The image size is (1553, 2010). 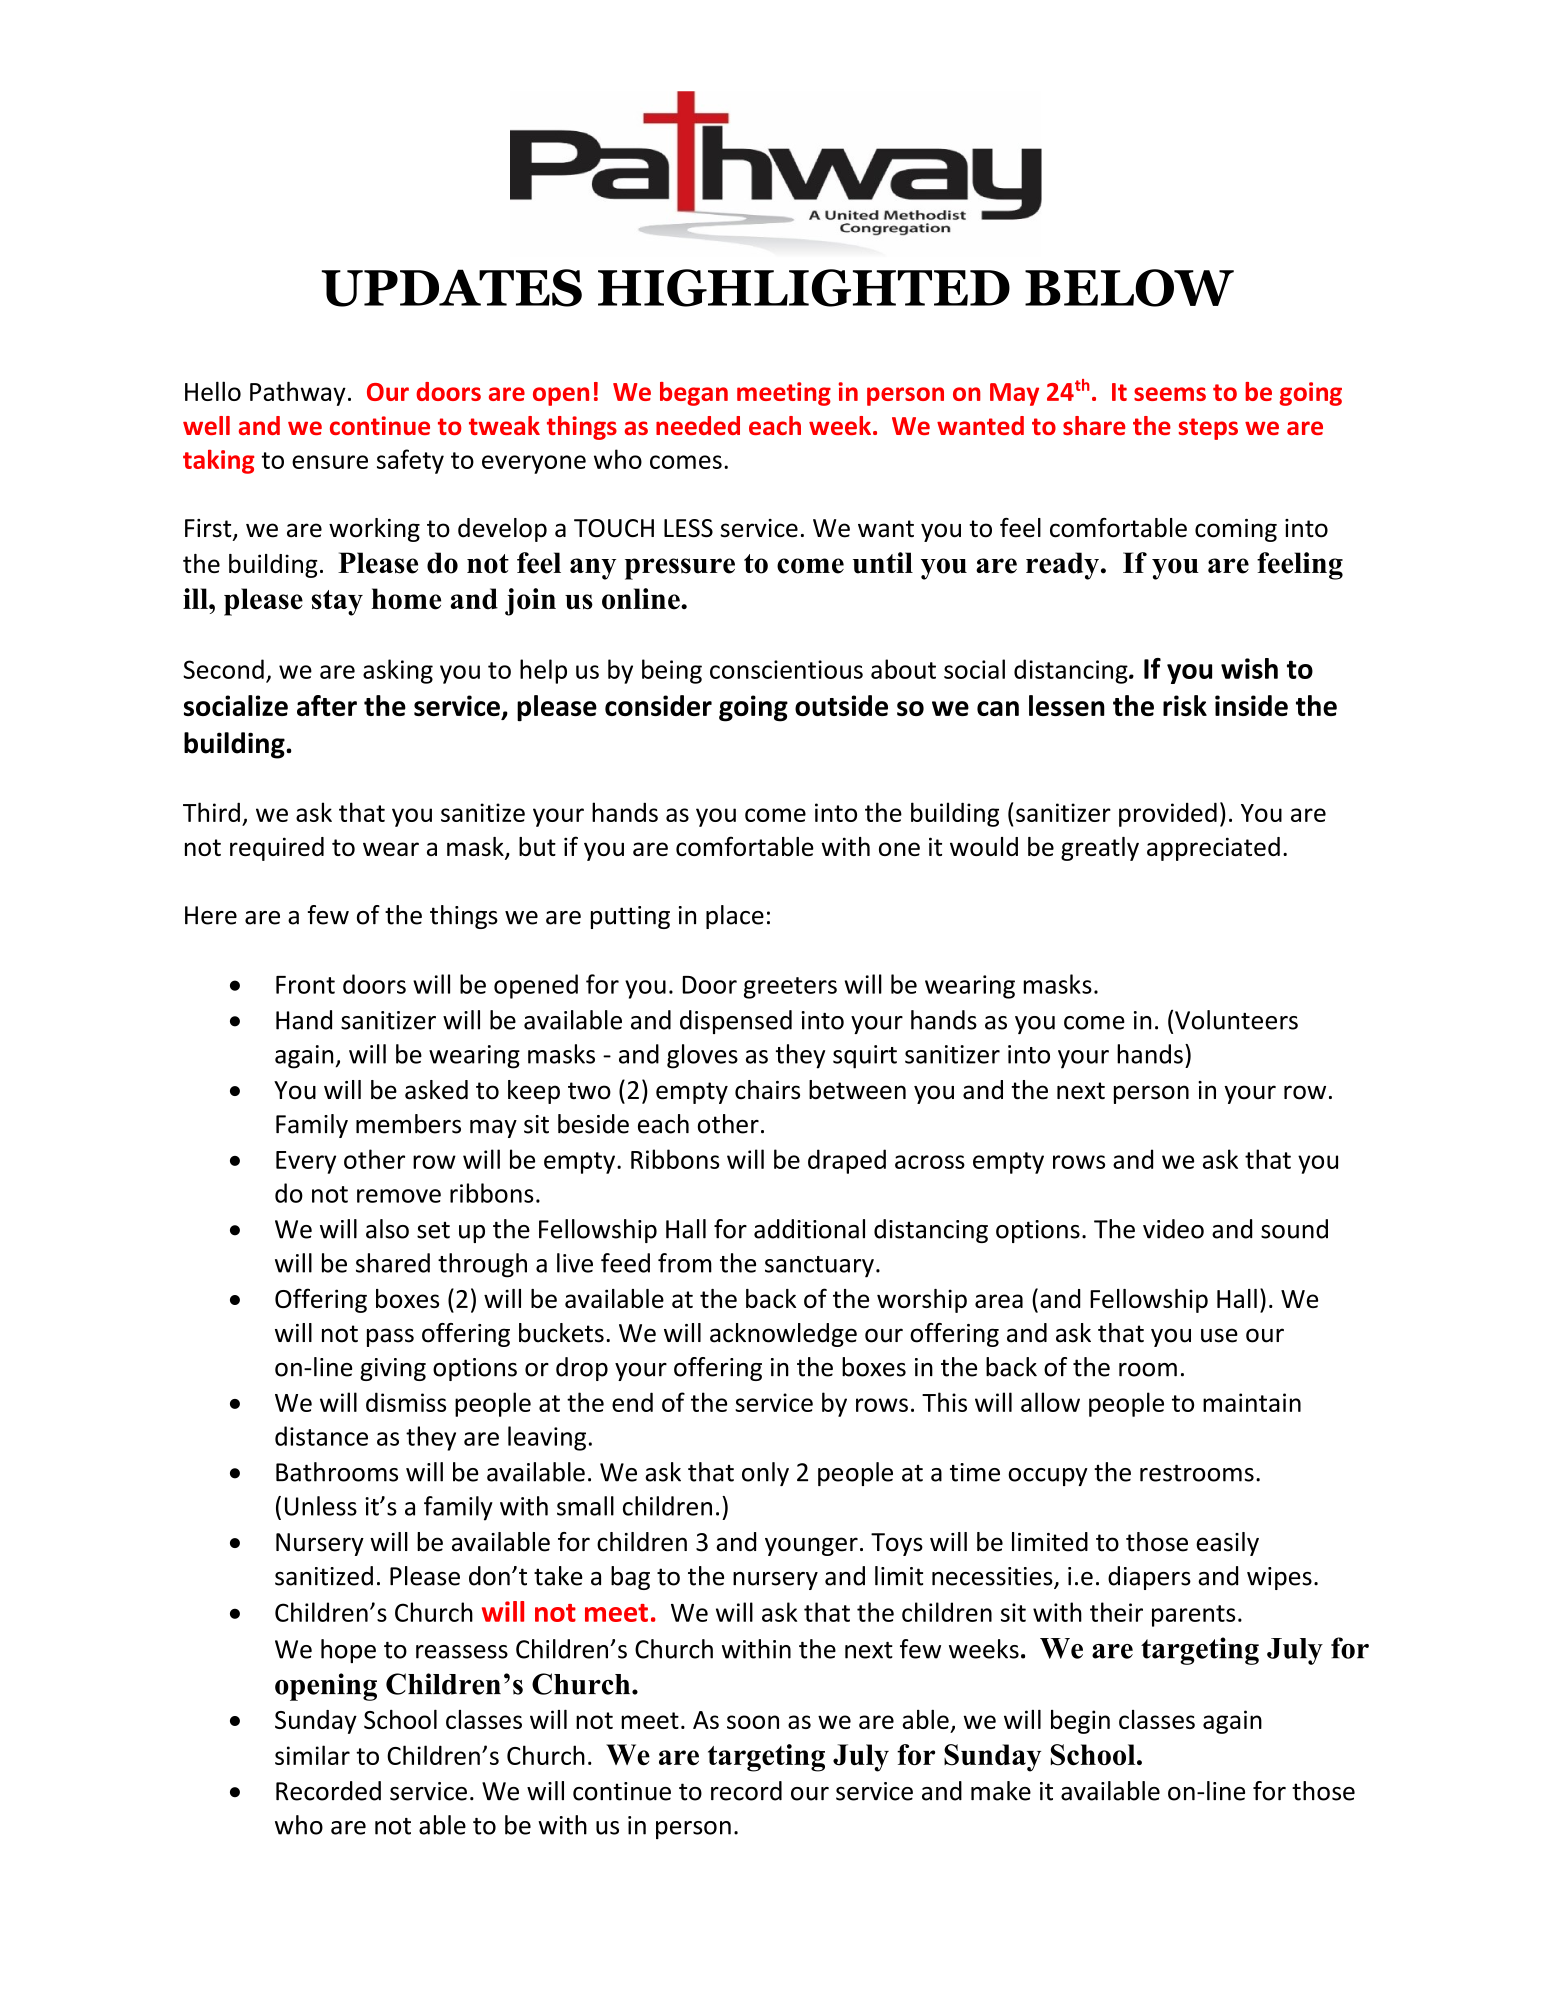 I want to click on required, so click(x=277, y=849).
